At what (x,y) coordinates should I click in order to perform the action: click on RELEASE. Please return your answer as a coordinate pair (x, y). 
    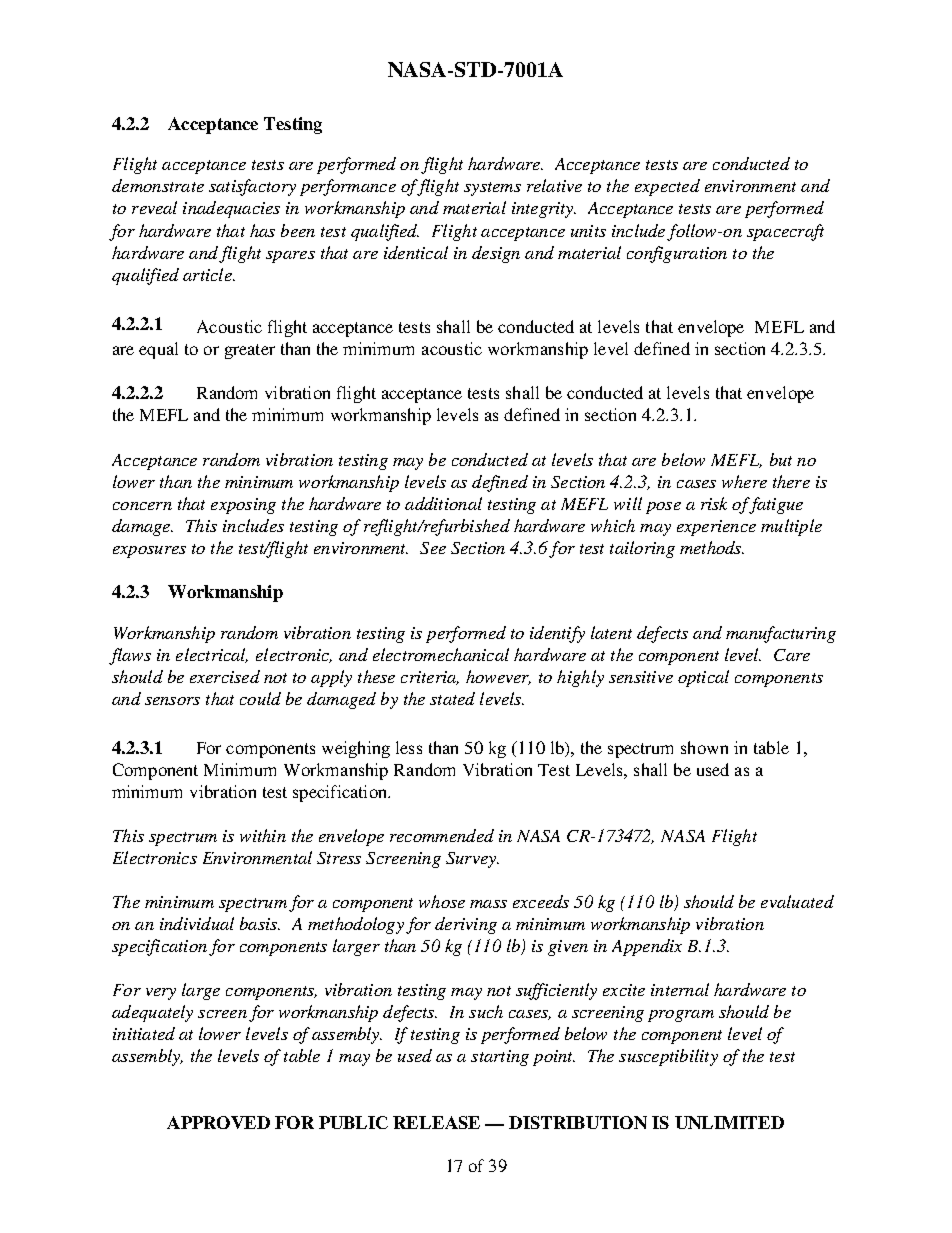
    Looking at the image, I should click on (436, 1122).
